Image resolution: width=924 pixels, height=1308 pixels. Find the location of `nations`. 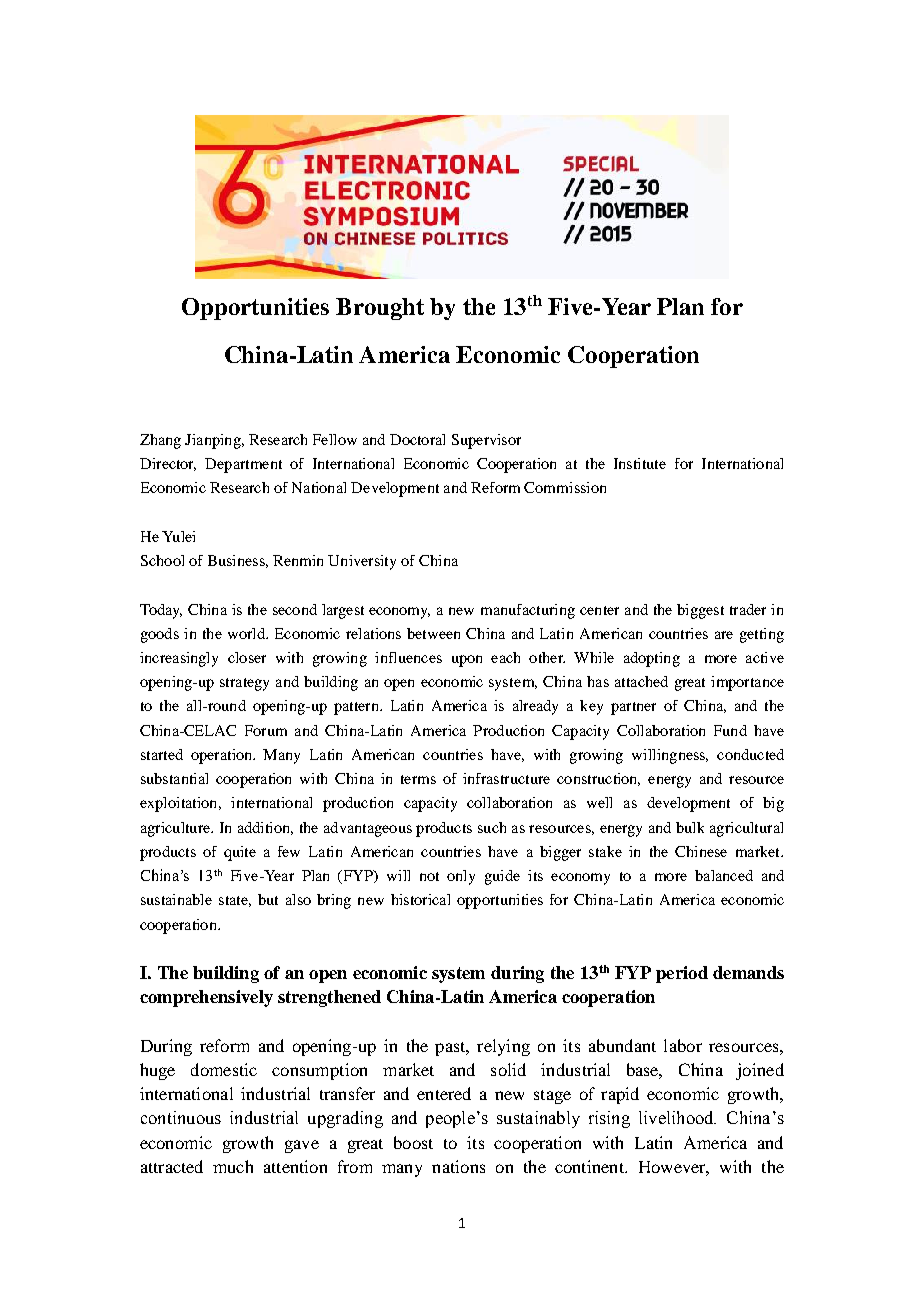

nations is located at coordinates (458, 1166).
